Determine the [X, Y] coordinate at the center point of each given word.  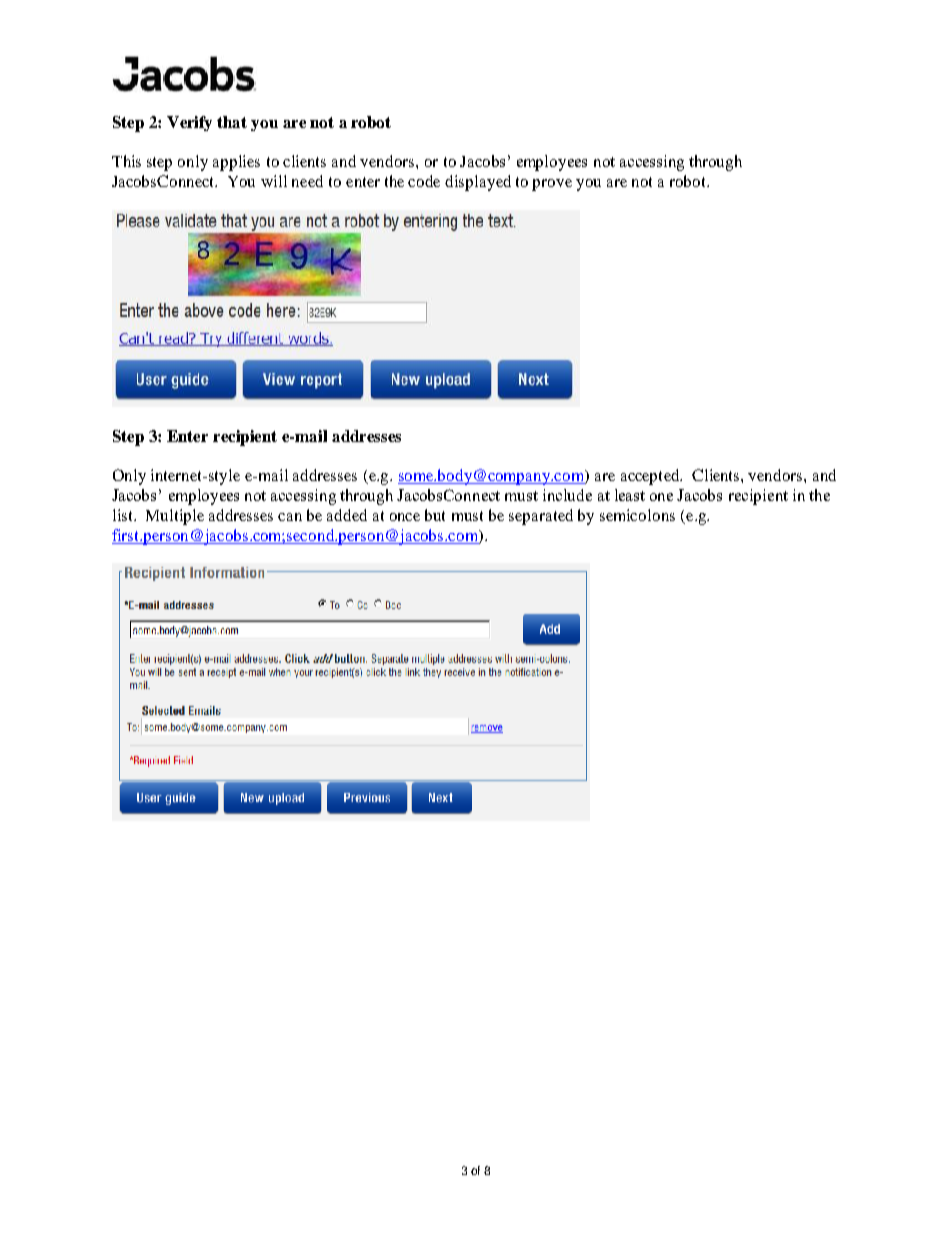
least [630, 495]
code [424, 181]
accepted [651, 477]
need [307, 181]
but [435, 515]
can [290, 517]
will [274, 181]
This [126, 161]
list [124, 515]
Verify [189, 123]
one [661, 497]
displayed [478, 183]
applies [236, 163]
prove [552, 185]
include [567, 495]
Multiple [175, 517]
